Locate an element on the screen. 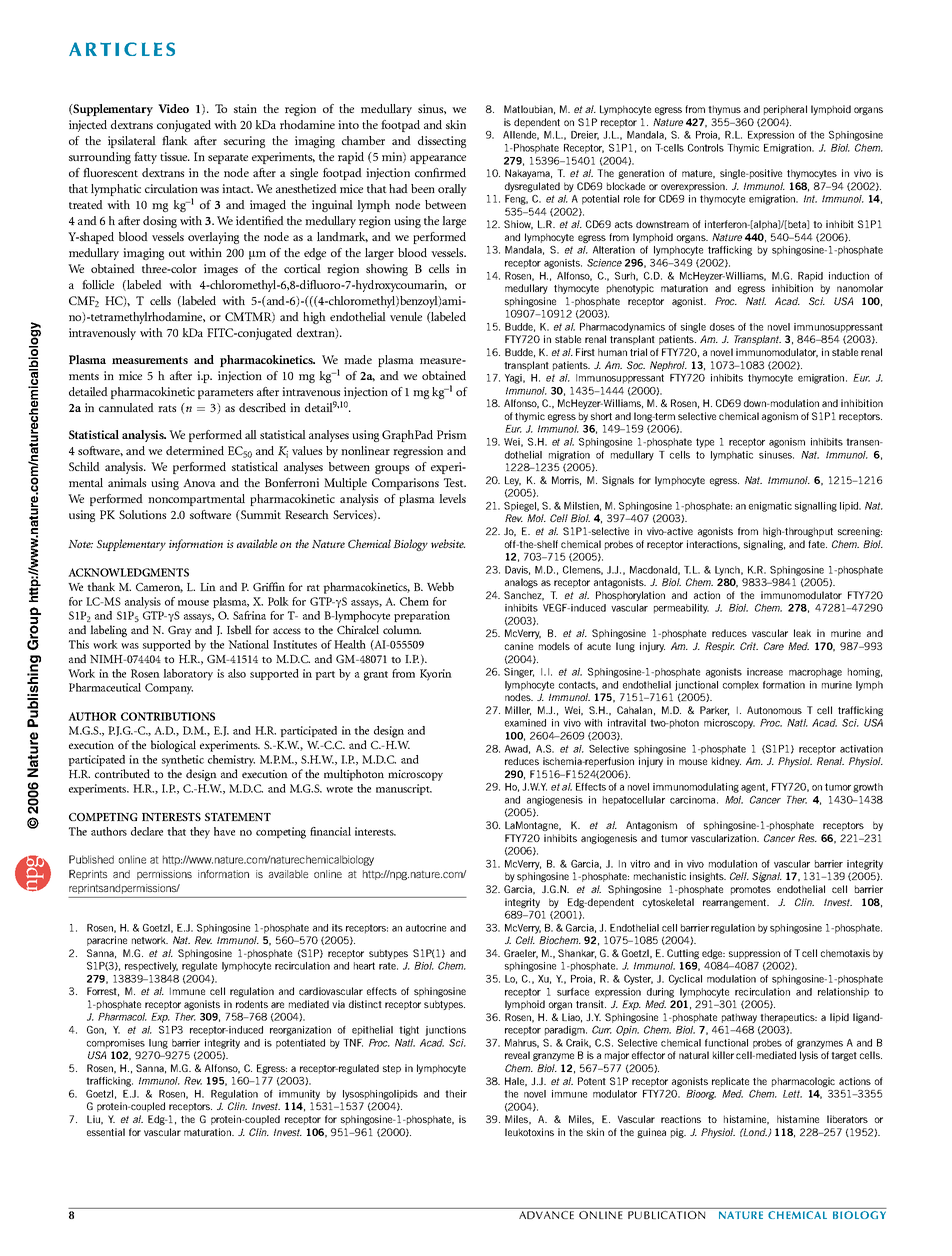  respectively is located at coordinates (151, 967).
